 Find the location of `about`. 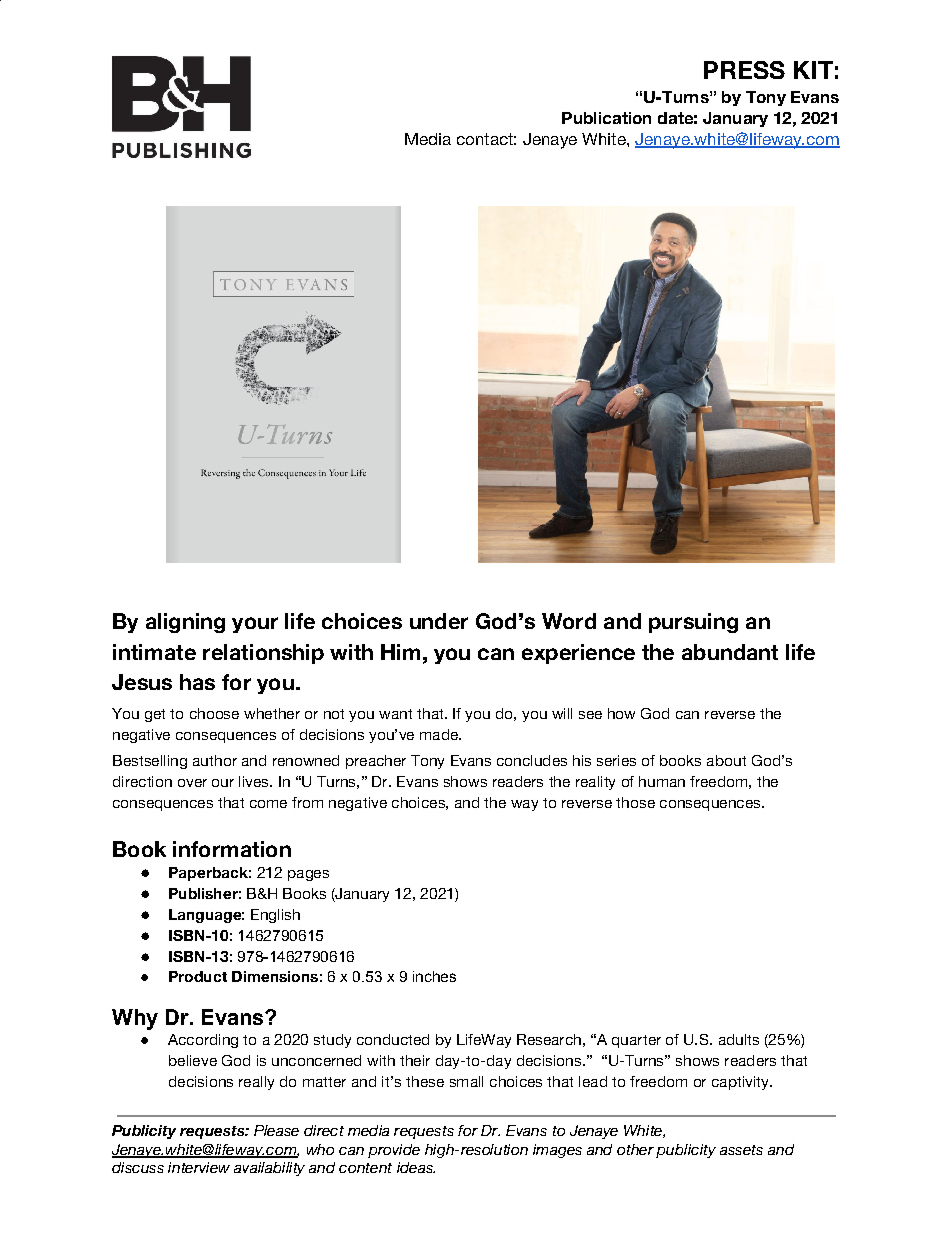

about is located at coordinates (726, 760).
